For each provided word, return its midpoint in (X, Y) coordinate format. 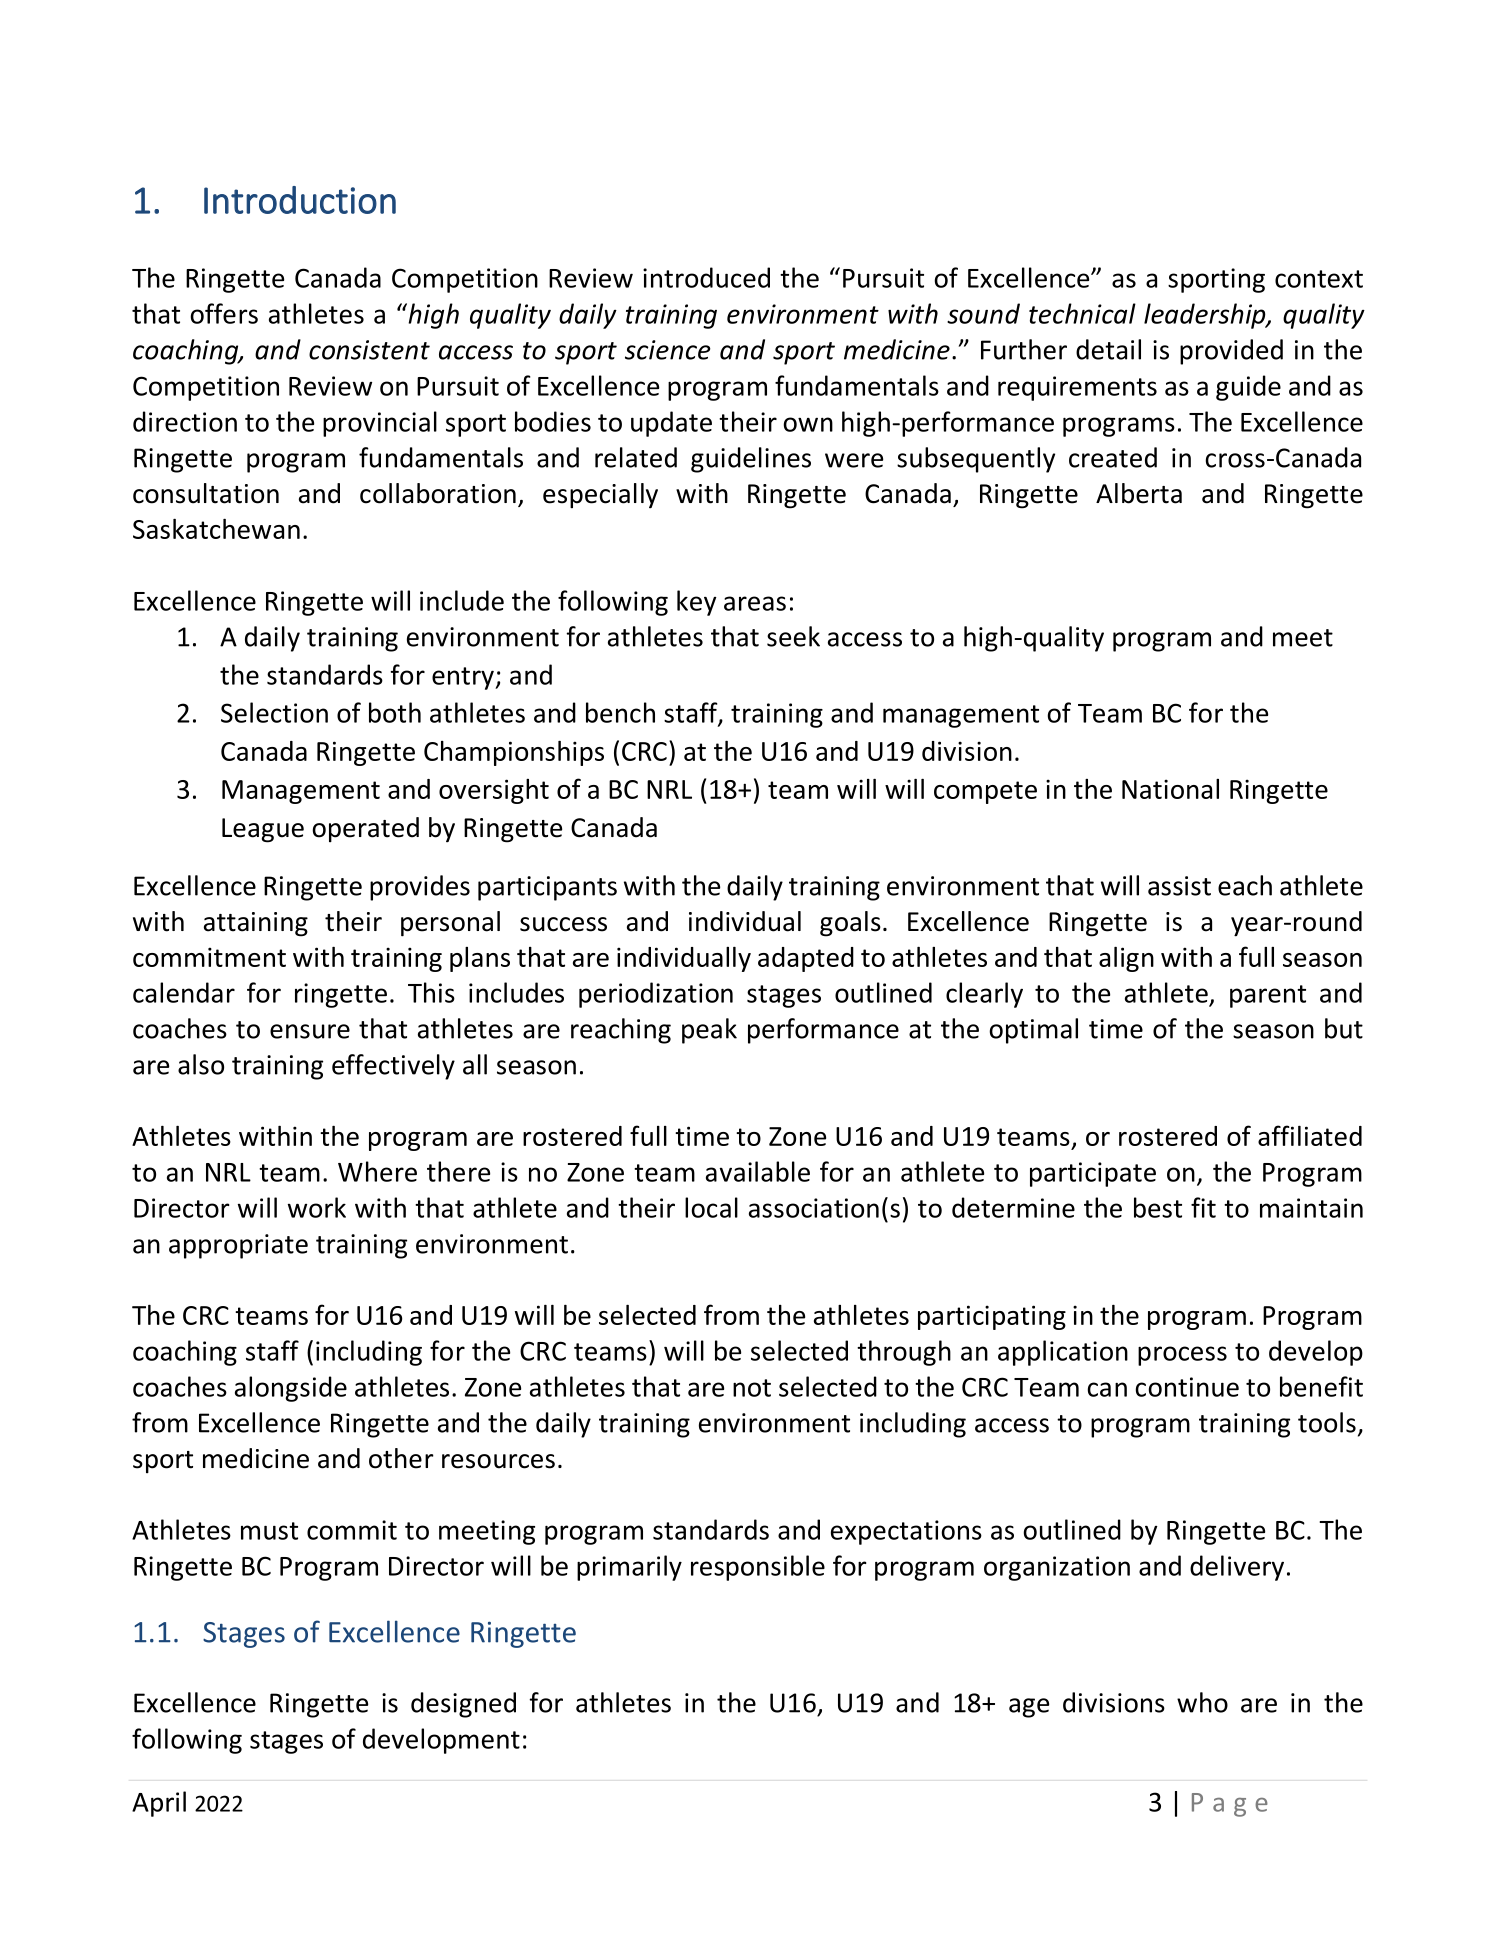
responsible (758, 1568)
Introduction (300, 200)
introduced (706, 277)
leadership (1206, 316)
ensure (310, 1031)
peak (709, 1031)
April (159, 1804)
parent (1268, 996)
